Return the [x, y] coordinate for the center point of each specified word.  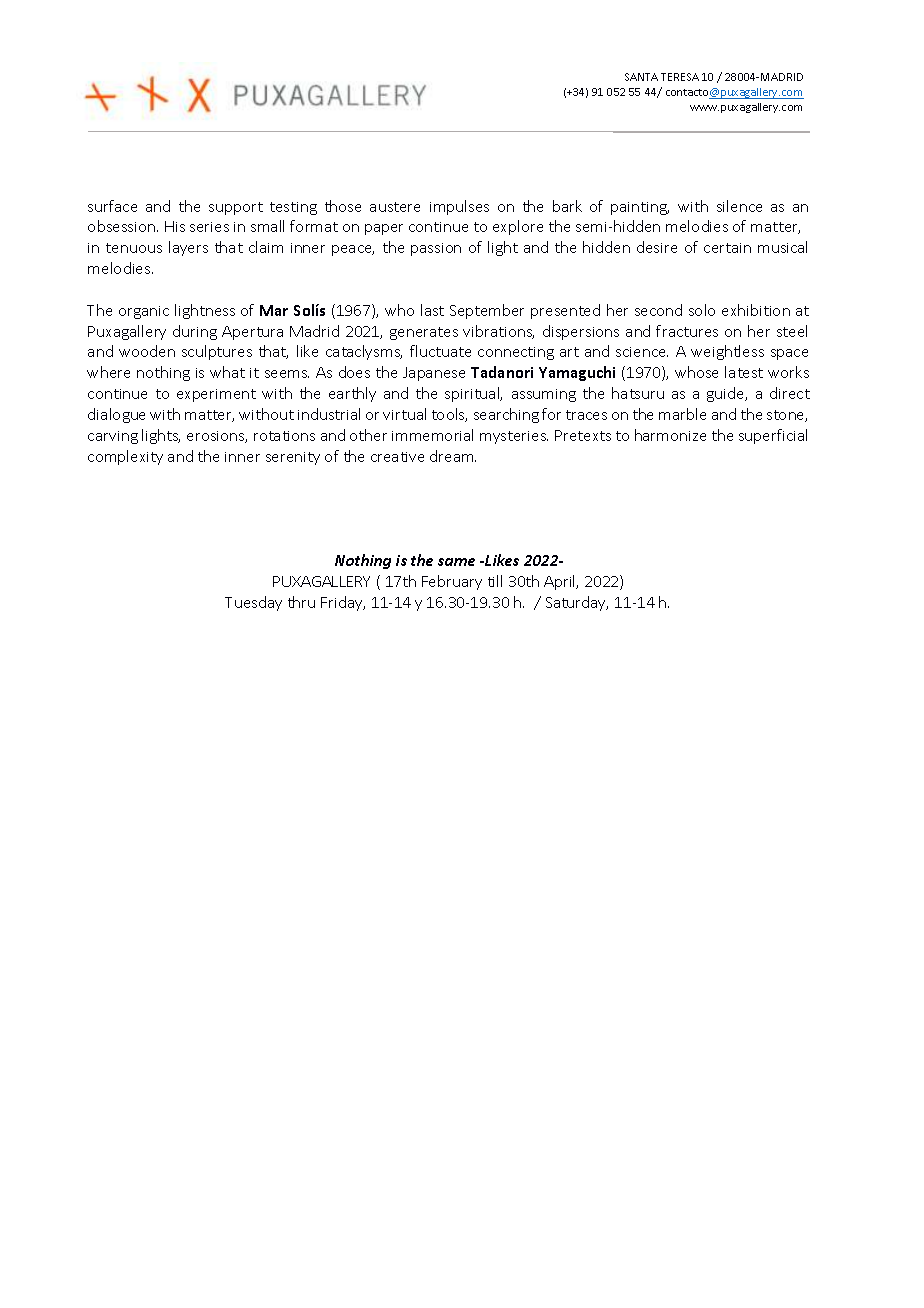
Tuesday [253, 603]
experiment [216, 395]
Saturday [577, 603]
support [236, 208]
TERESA [680, 77]
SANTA [641, 77]
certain [727, 248]
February [452, 582]
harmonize [670, 435]
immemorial [432, 435]
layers [188, 248]
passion [436, 249]
